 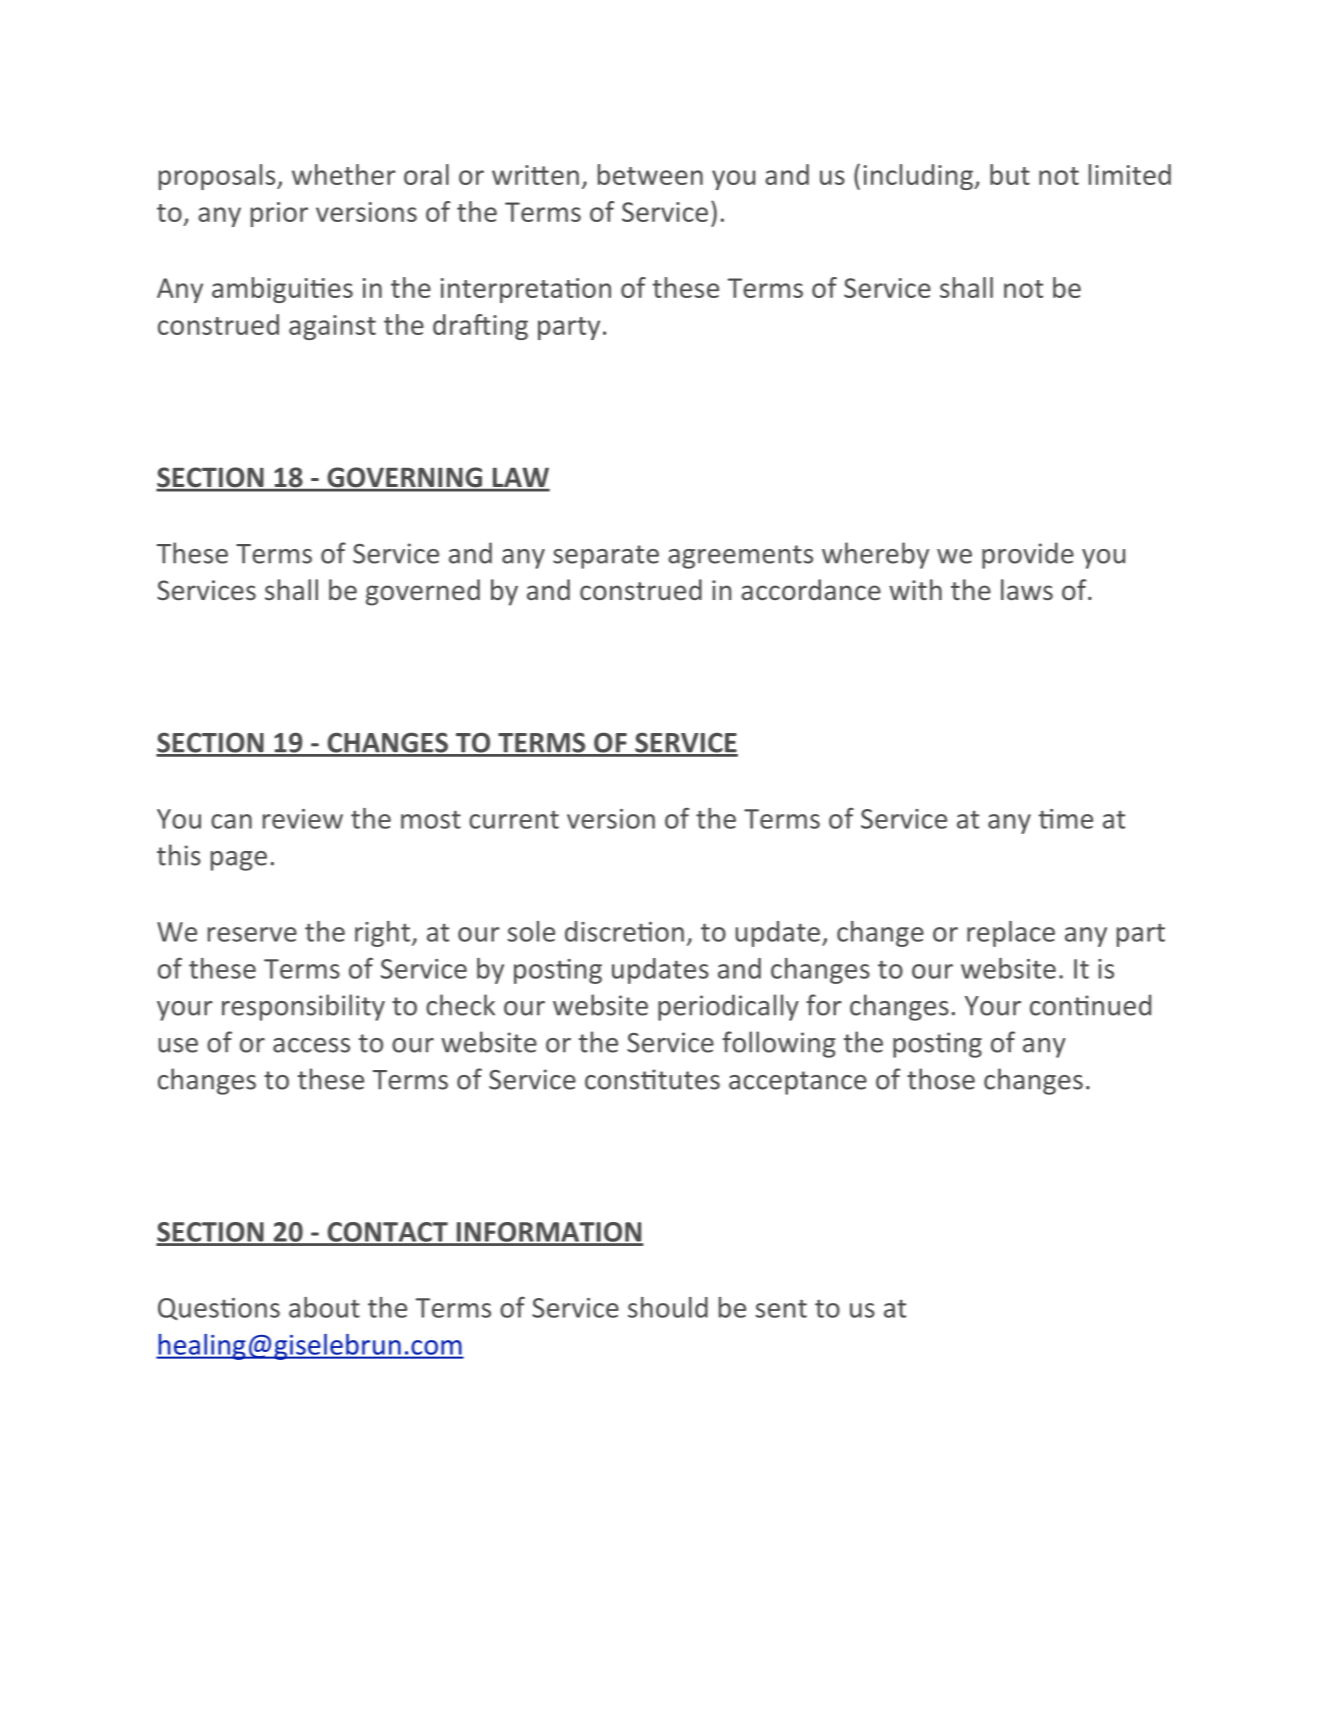 I want to click on about, so click(x=324, y=1307).
